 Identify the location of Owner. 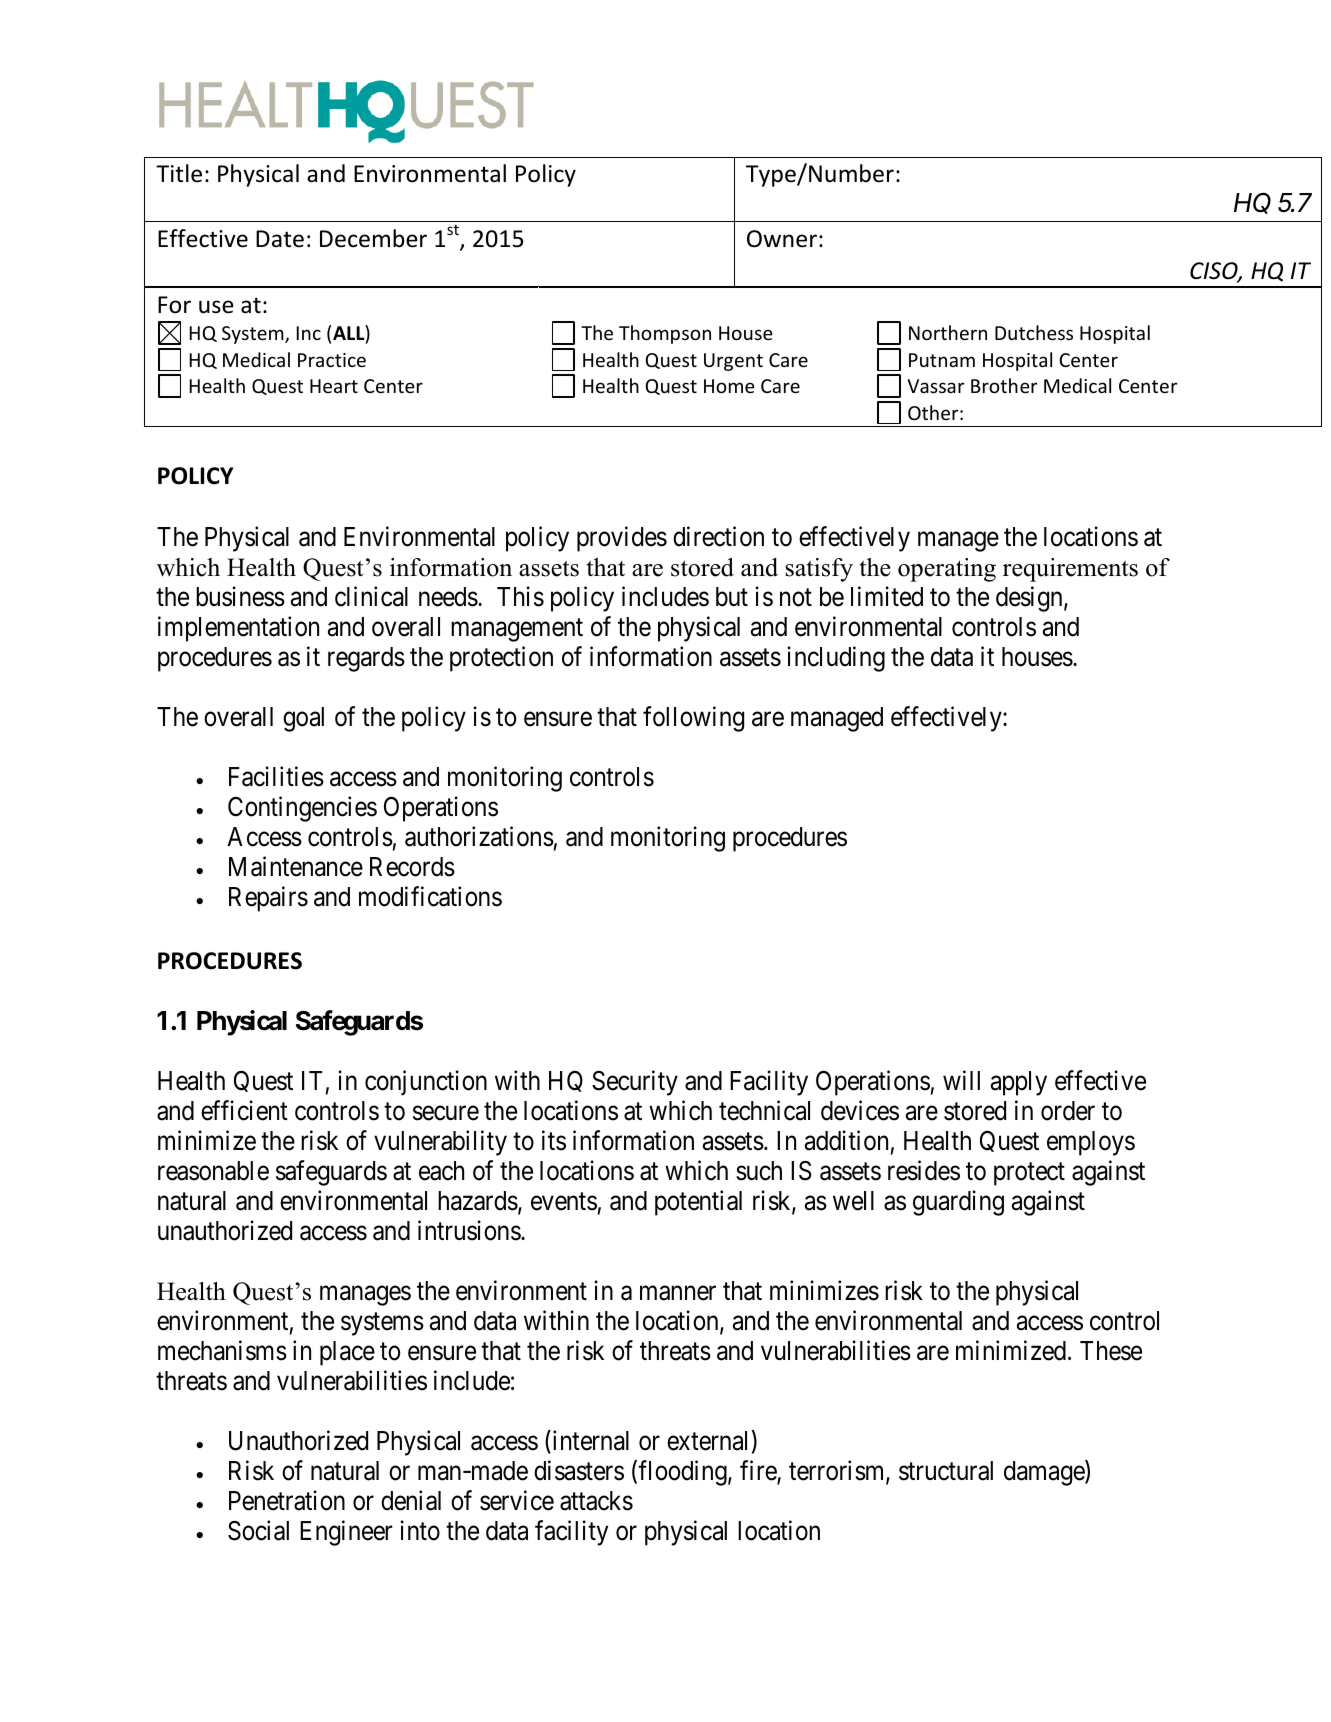
(782, 239).
